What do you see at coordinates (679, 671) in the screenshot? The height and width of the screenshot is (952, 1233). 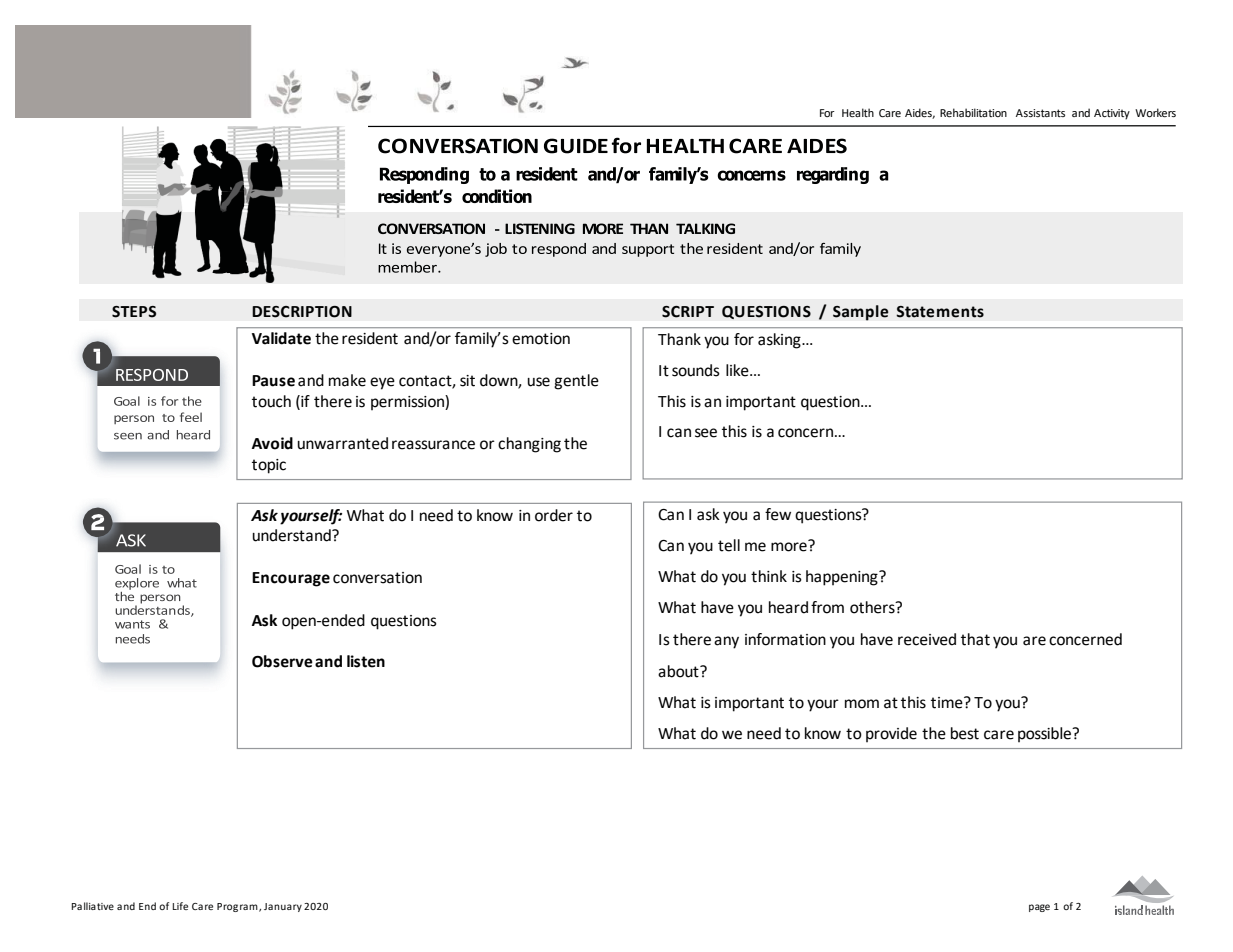 I see `about` at bounding box center [679, 671].
